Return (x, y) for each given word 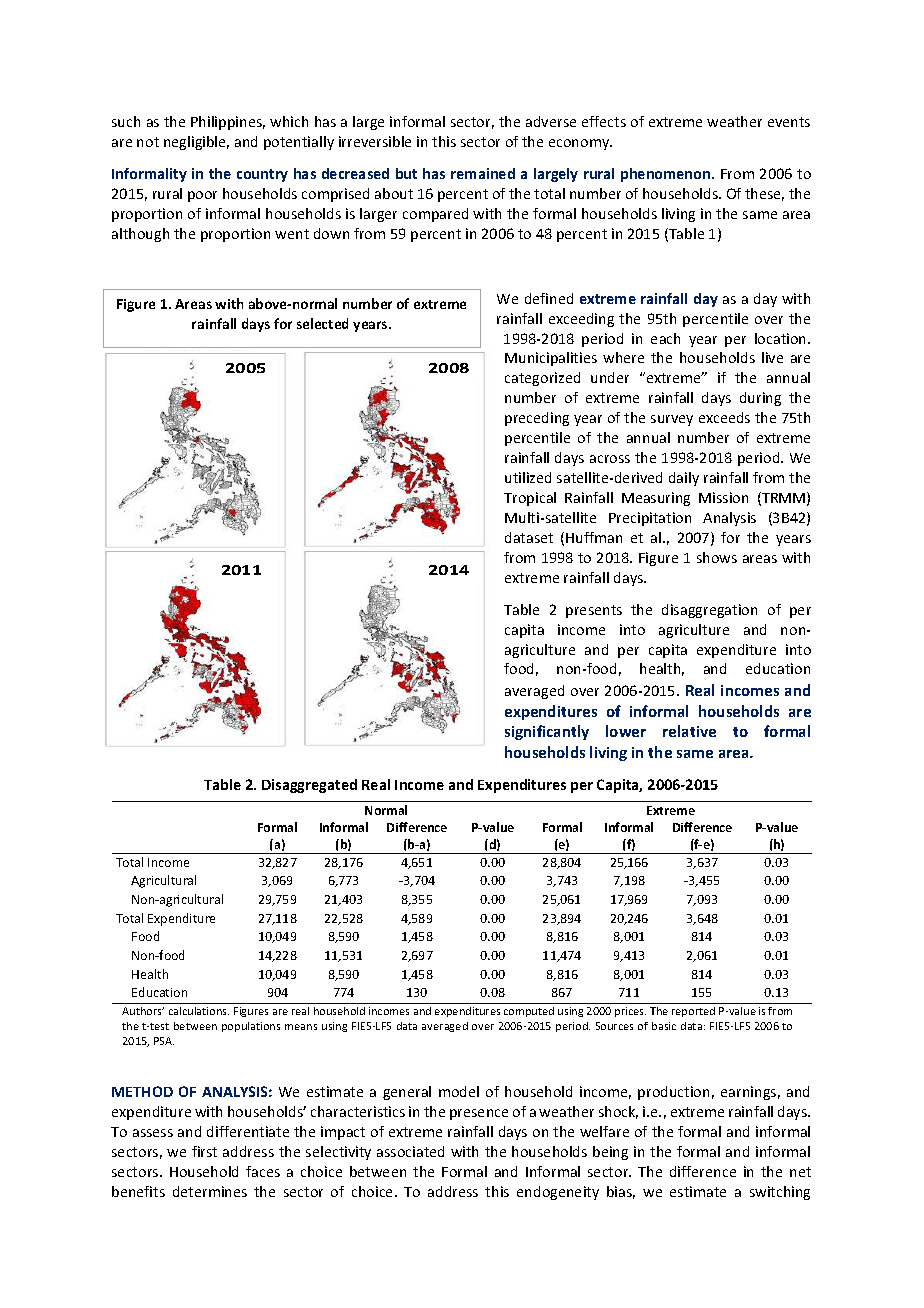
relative (689, 731)
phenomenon (667, 175)
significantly (547, 732)
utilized (528, 477)
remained (483, 173)
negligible (196, 143)
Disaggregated (309, 786)
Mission (723, 497)
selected (322, 323)
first (204, 1151)
